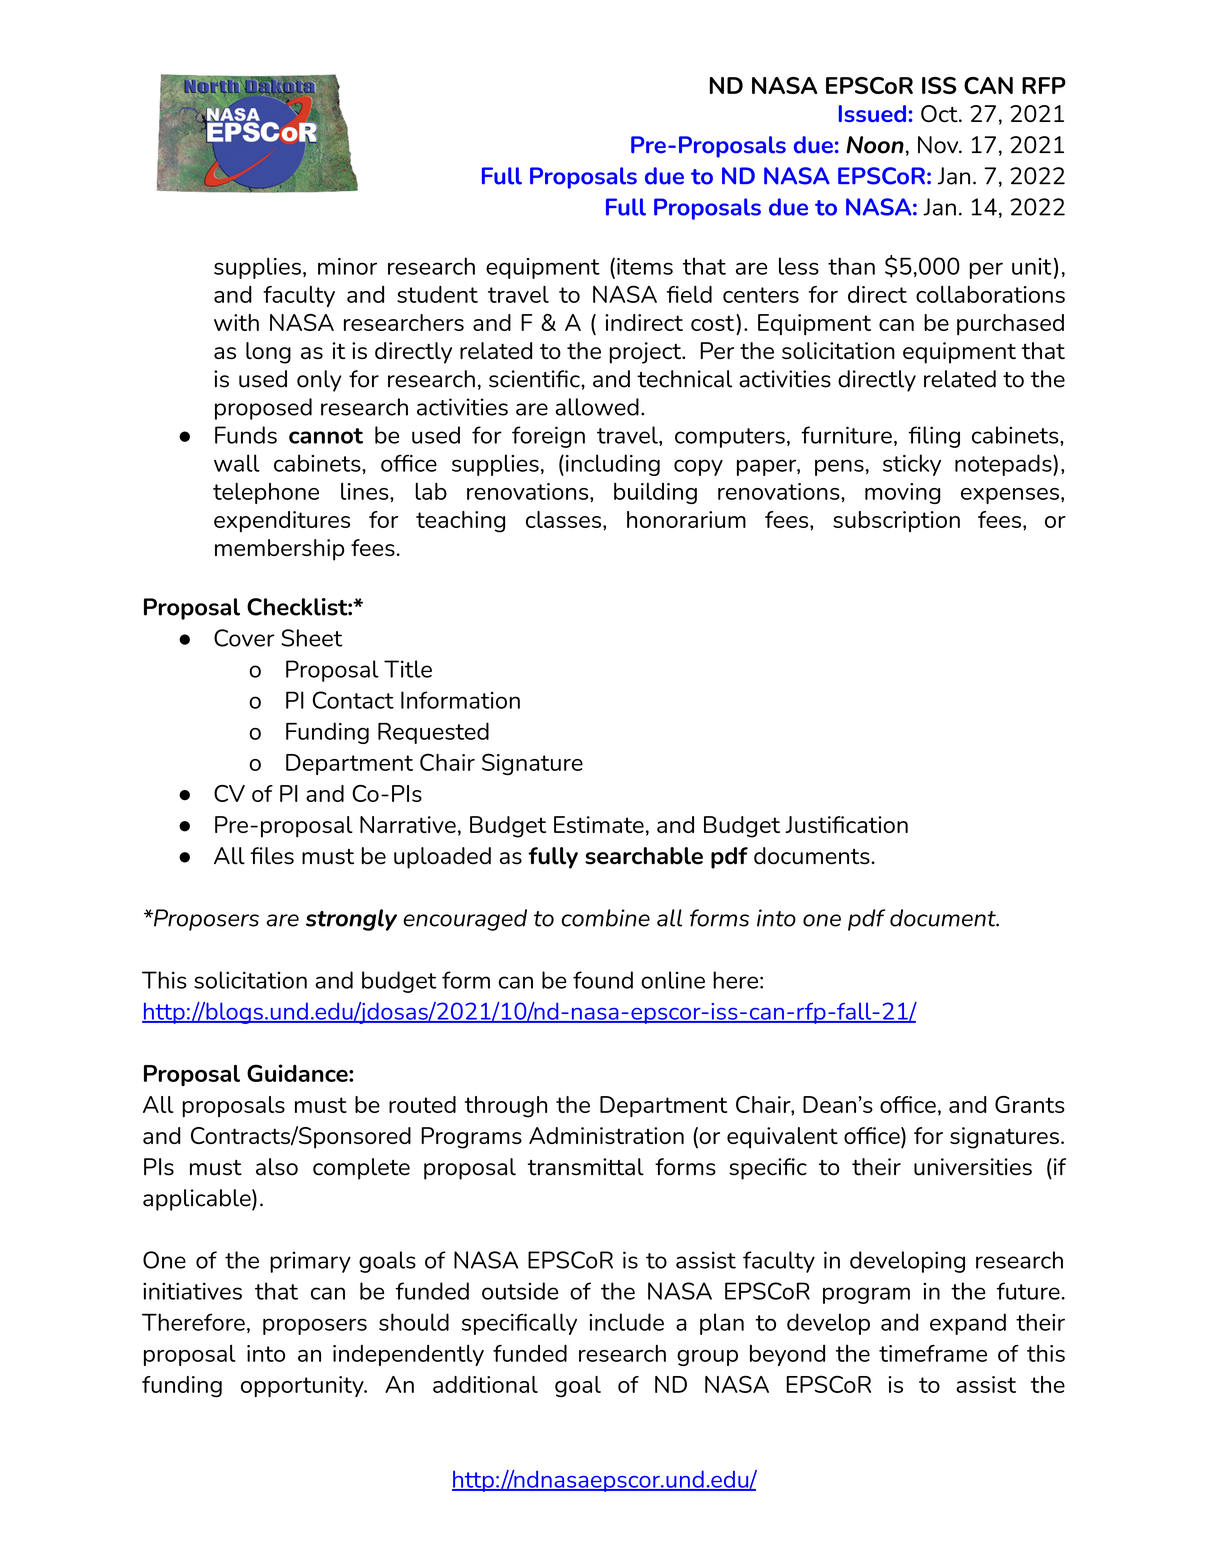  I want to click on primary, so click(310, 1262).
